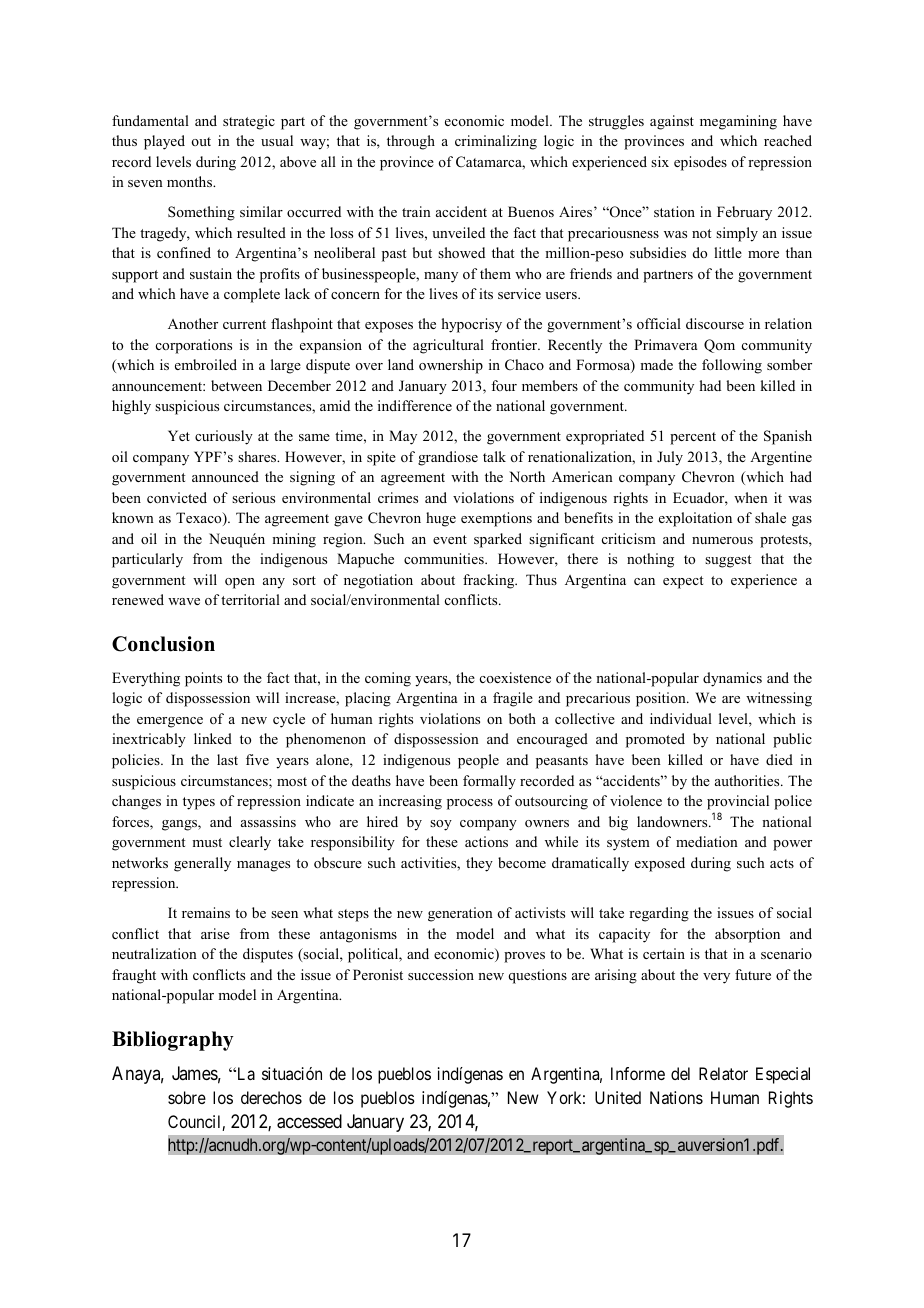 The image size is (924, 1308). Describe the element at coordinates (479, 864) in the page. I see `they` at that location.
